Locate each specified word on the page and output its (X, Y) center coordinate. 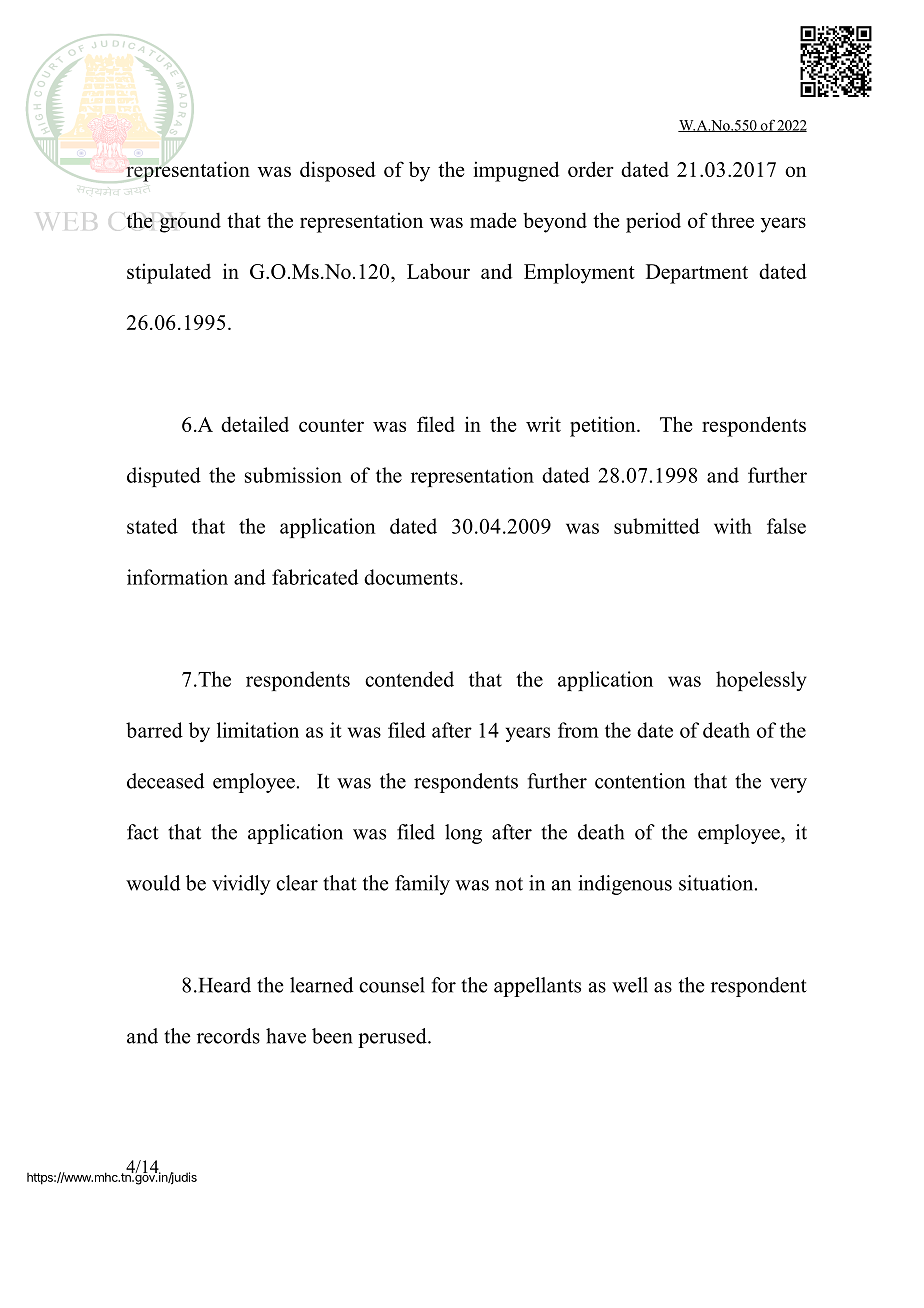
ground (190, 222)
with (733, 526)
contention (640, 781)
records (228, 1036)
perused (393, 1038)
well (630, 985)
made (493, 220)
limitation (258, 730)
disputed (164, 477)
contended (409, 679)
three (732, 220)
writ (543, 424)
